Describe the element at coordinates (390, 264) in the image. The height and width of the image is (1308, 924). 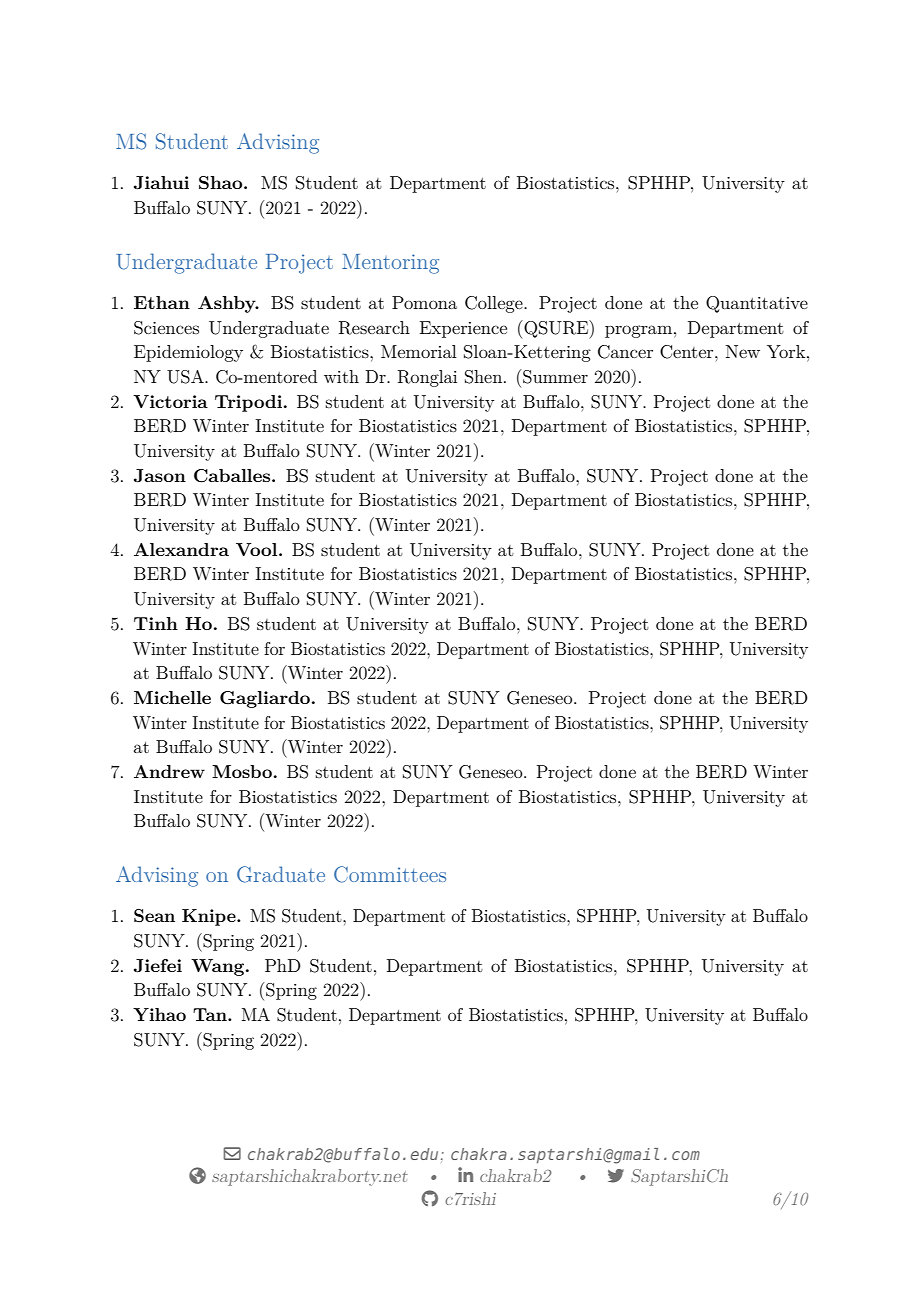
I see `Mentoring` at that location.
